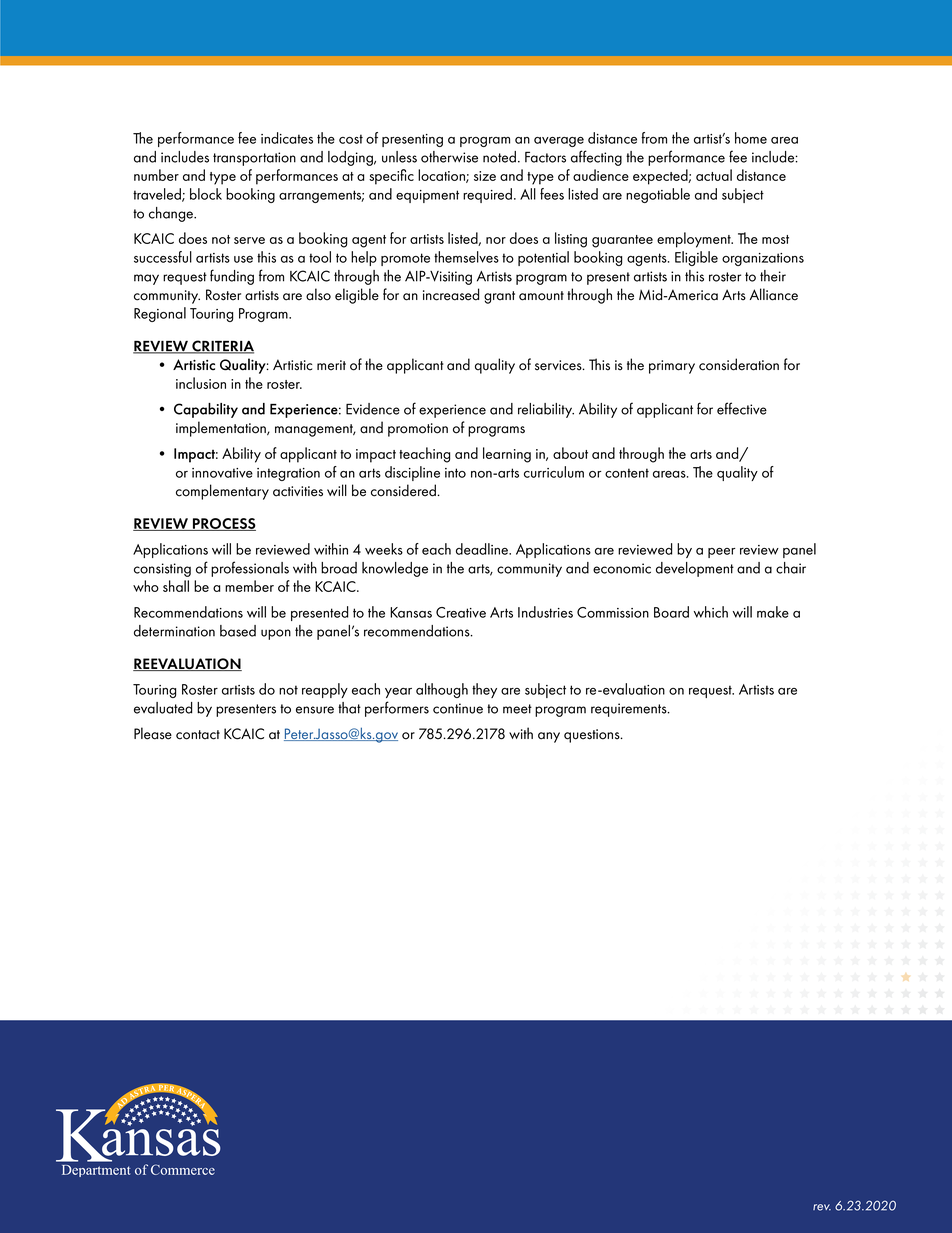 The height and width of the page is (1233, 952). What do you see at coordinates (223, 524) in the page?
I see `PROCESS` at bounding box center [223, 524].
